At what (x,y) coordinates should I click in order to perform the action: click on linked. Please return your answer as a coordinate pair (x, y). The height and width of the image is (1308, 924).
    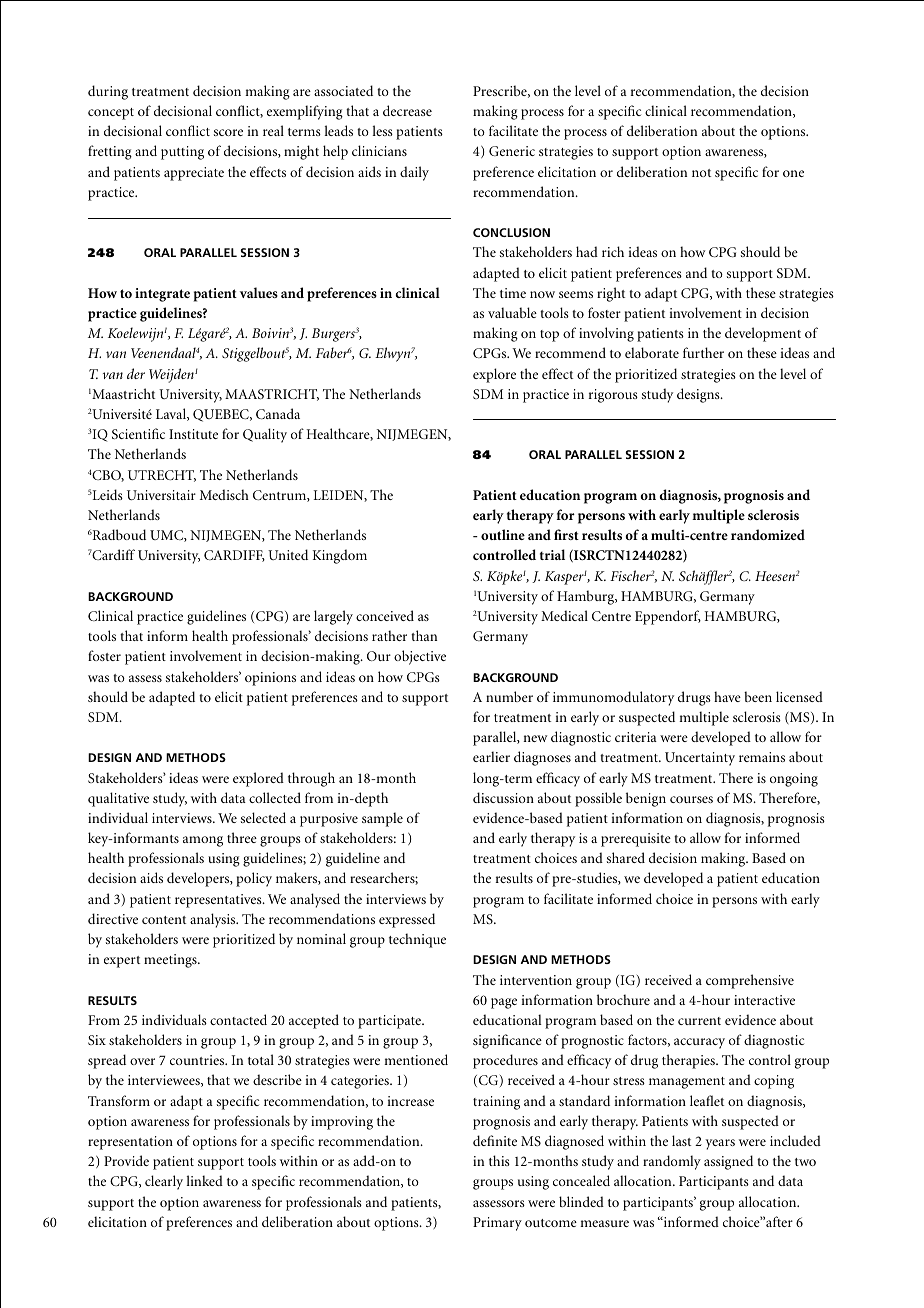
    Looking at the image, I should click on (204, 1180).
